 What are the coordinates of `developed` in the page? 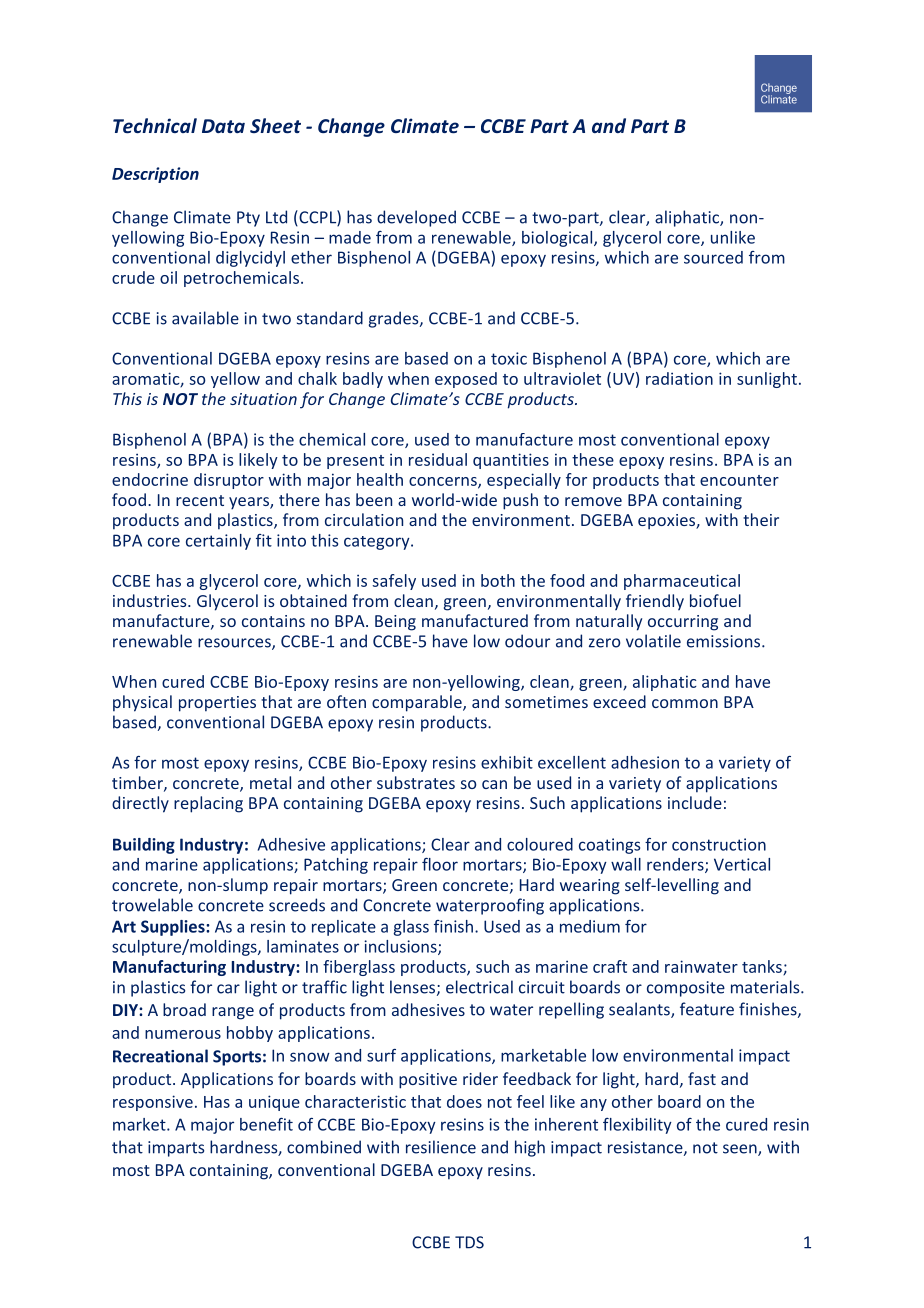 It's located at (416, 218).
